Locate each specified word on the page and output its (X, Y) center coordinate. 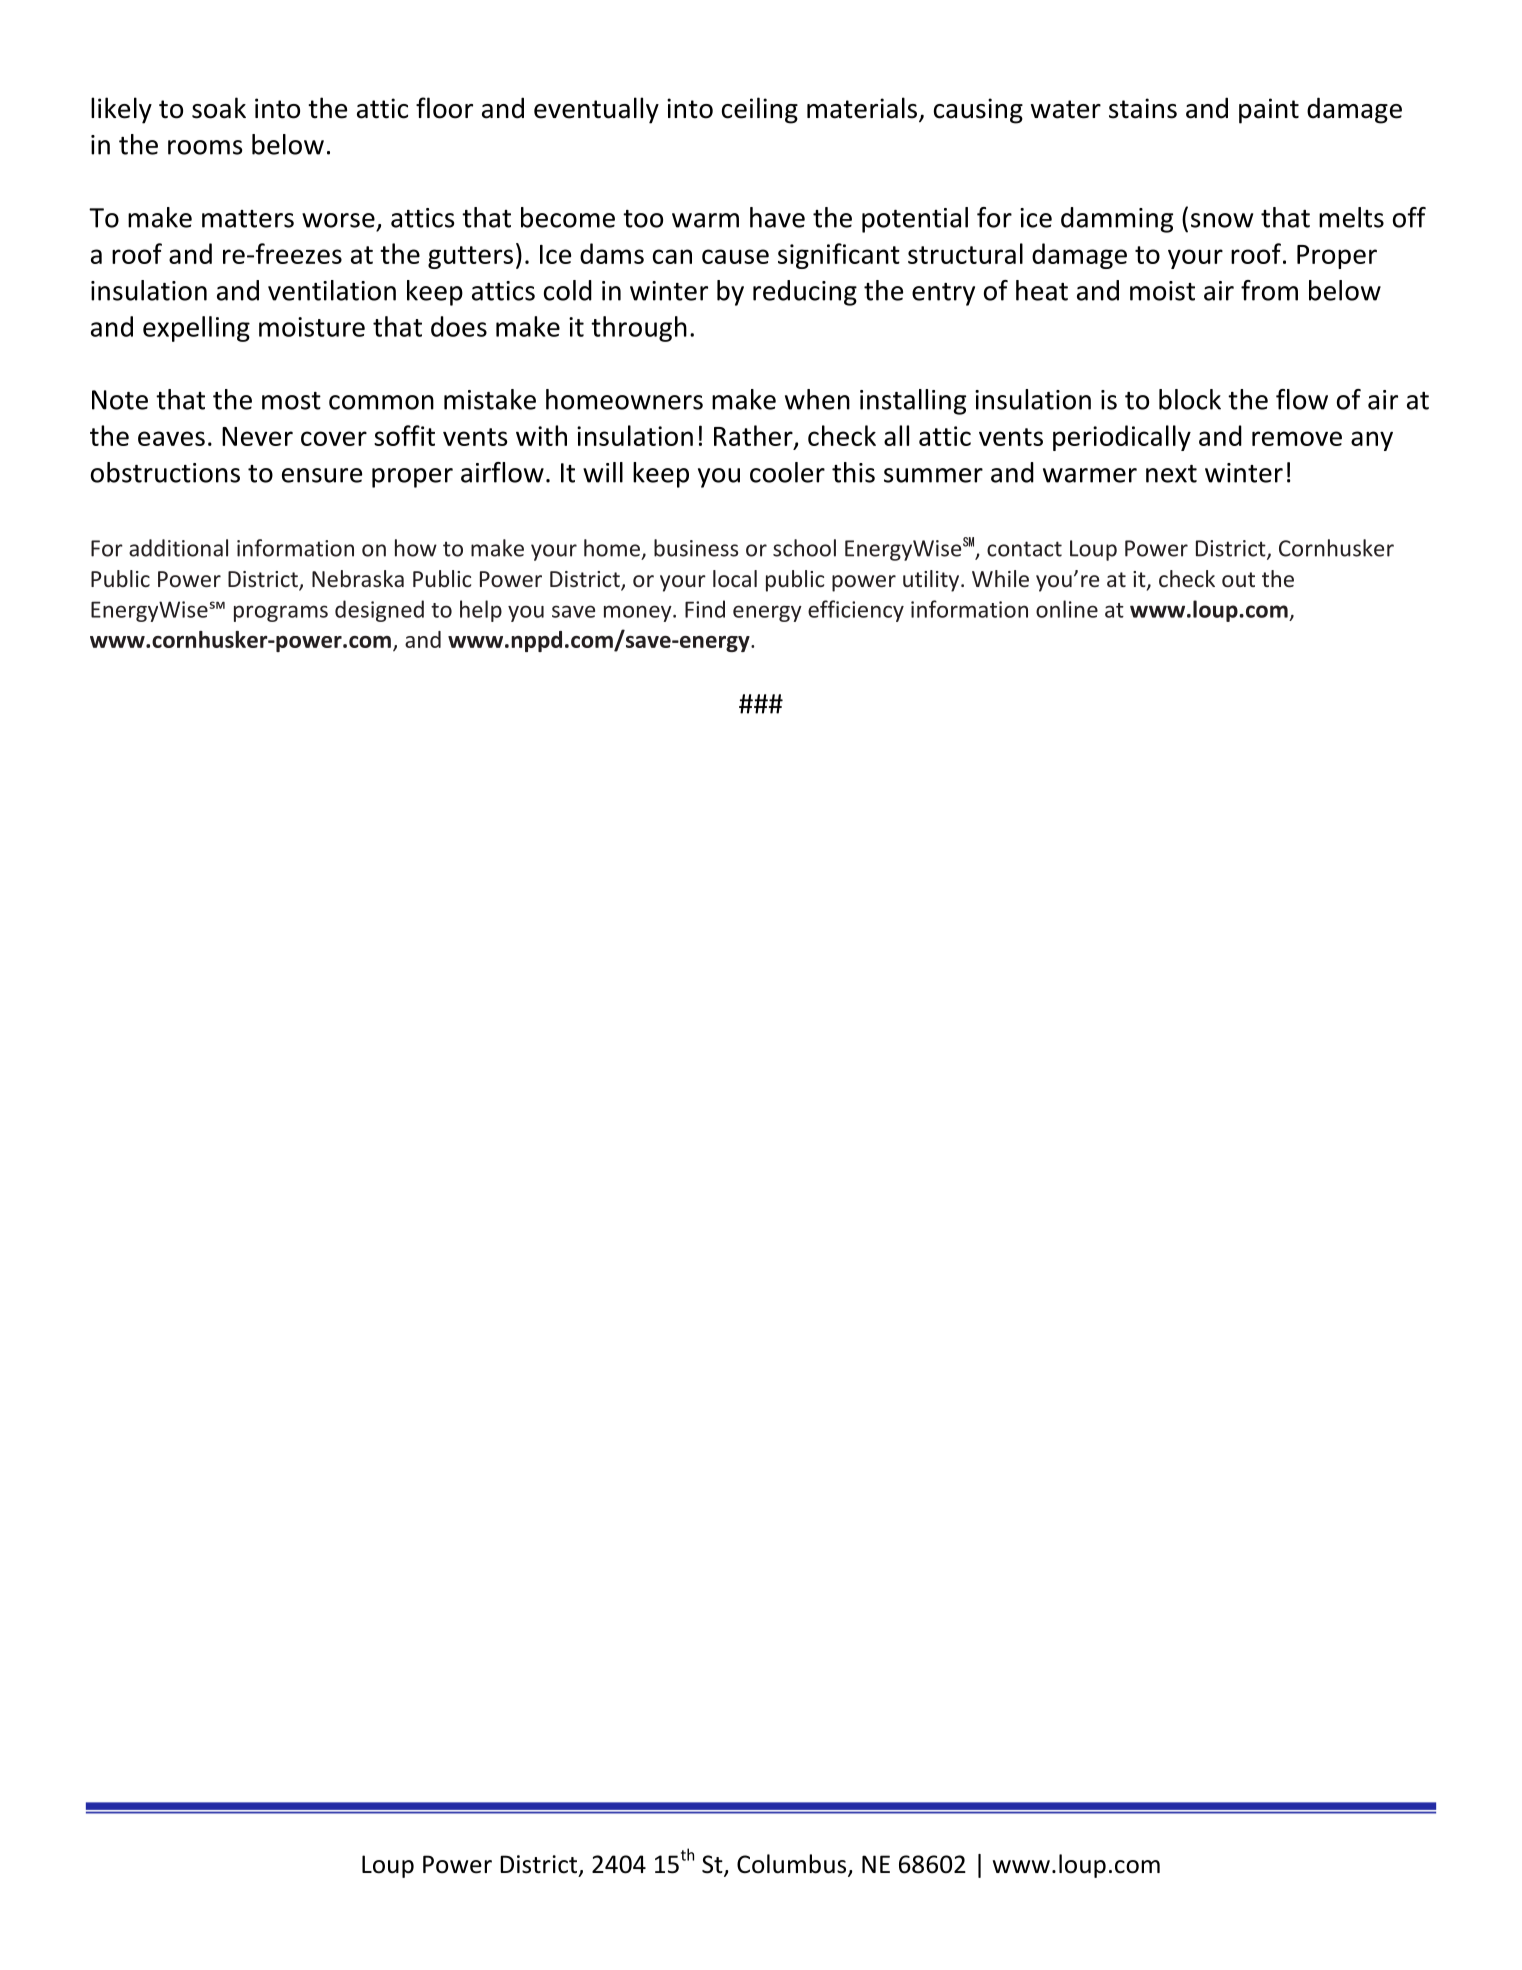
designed (379, 611)
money (639, 613)
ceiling (760, 110)
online (1067, 609)
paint (1269, 111)
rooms (205, 147)
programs (281, 613)
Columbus (793, 1865)
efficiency (856, 611)
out (1238, 579)
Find (705, 609)
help (481, 611)
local (735, 578)
